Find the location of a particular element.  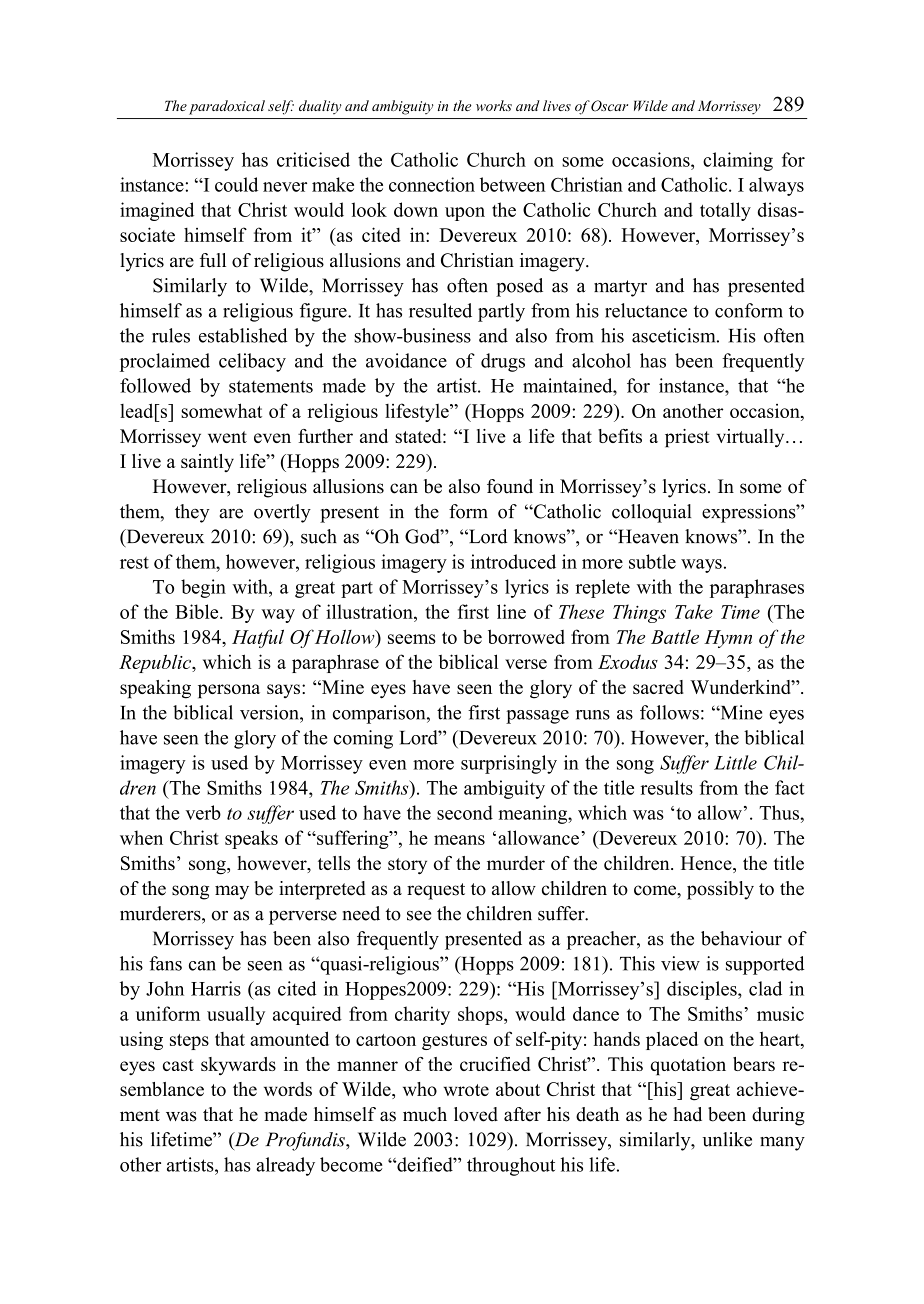

loved is located at coordinates (476, 1114).
